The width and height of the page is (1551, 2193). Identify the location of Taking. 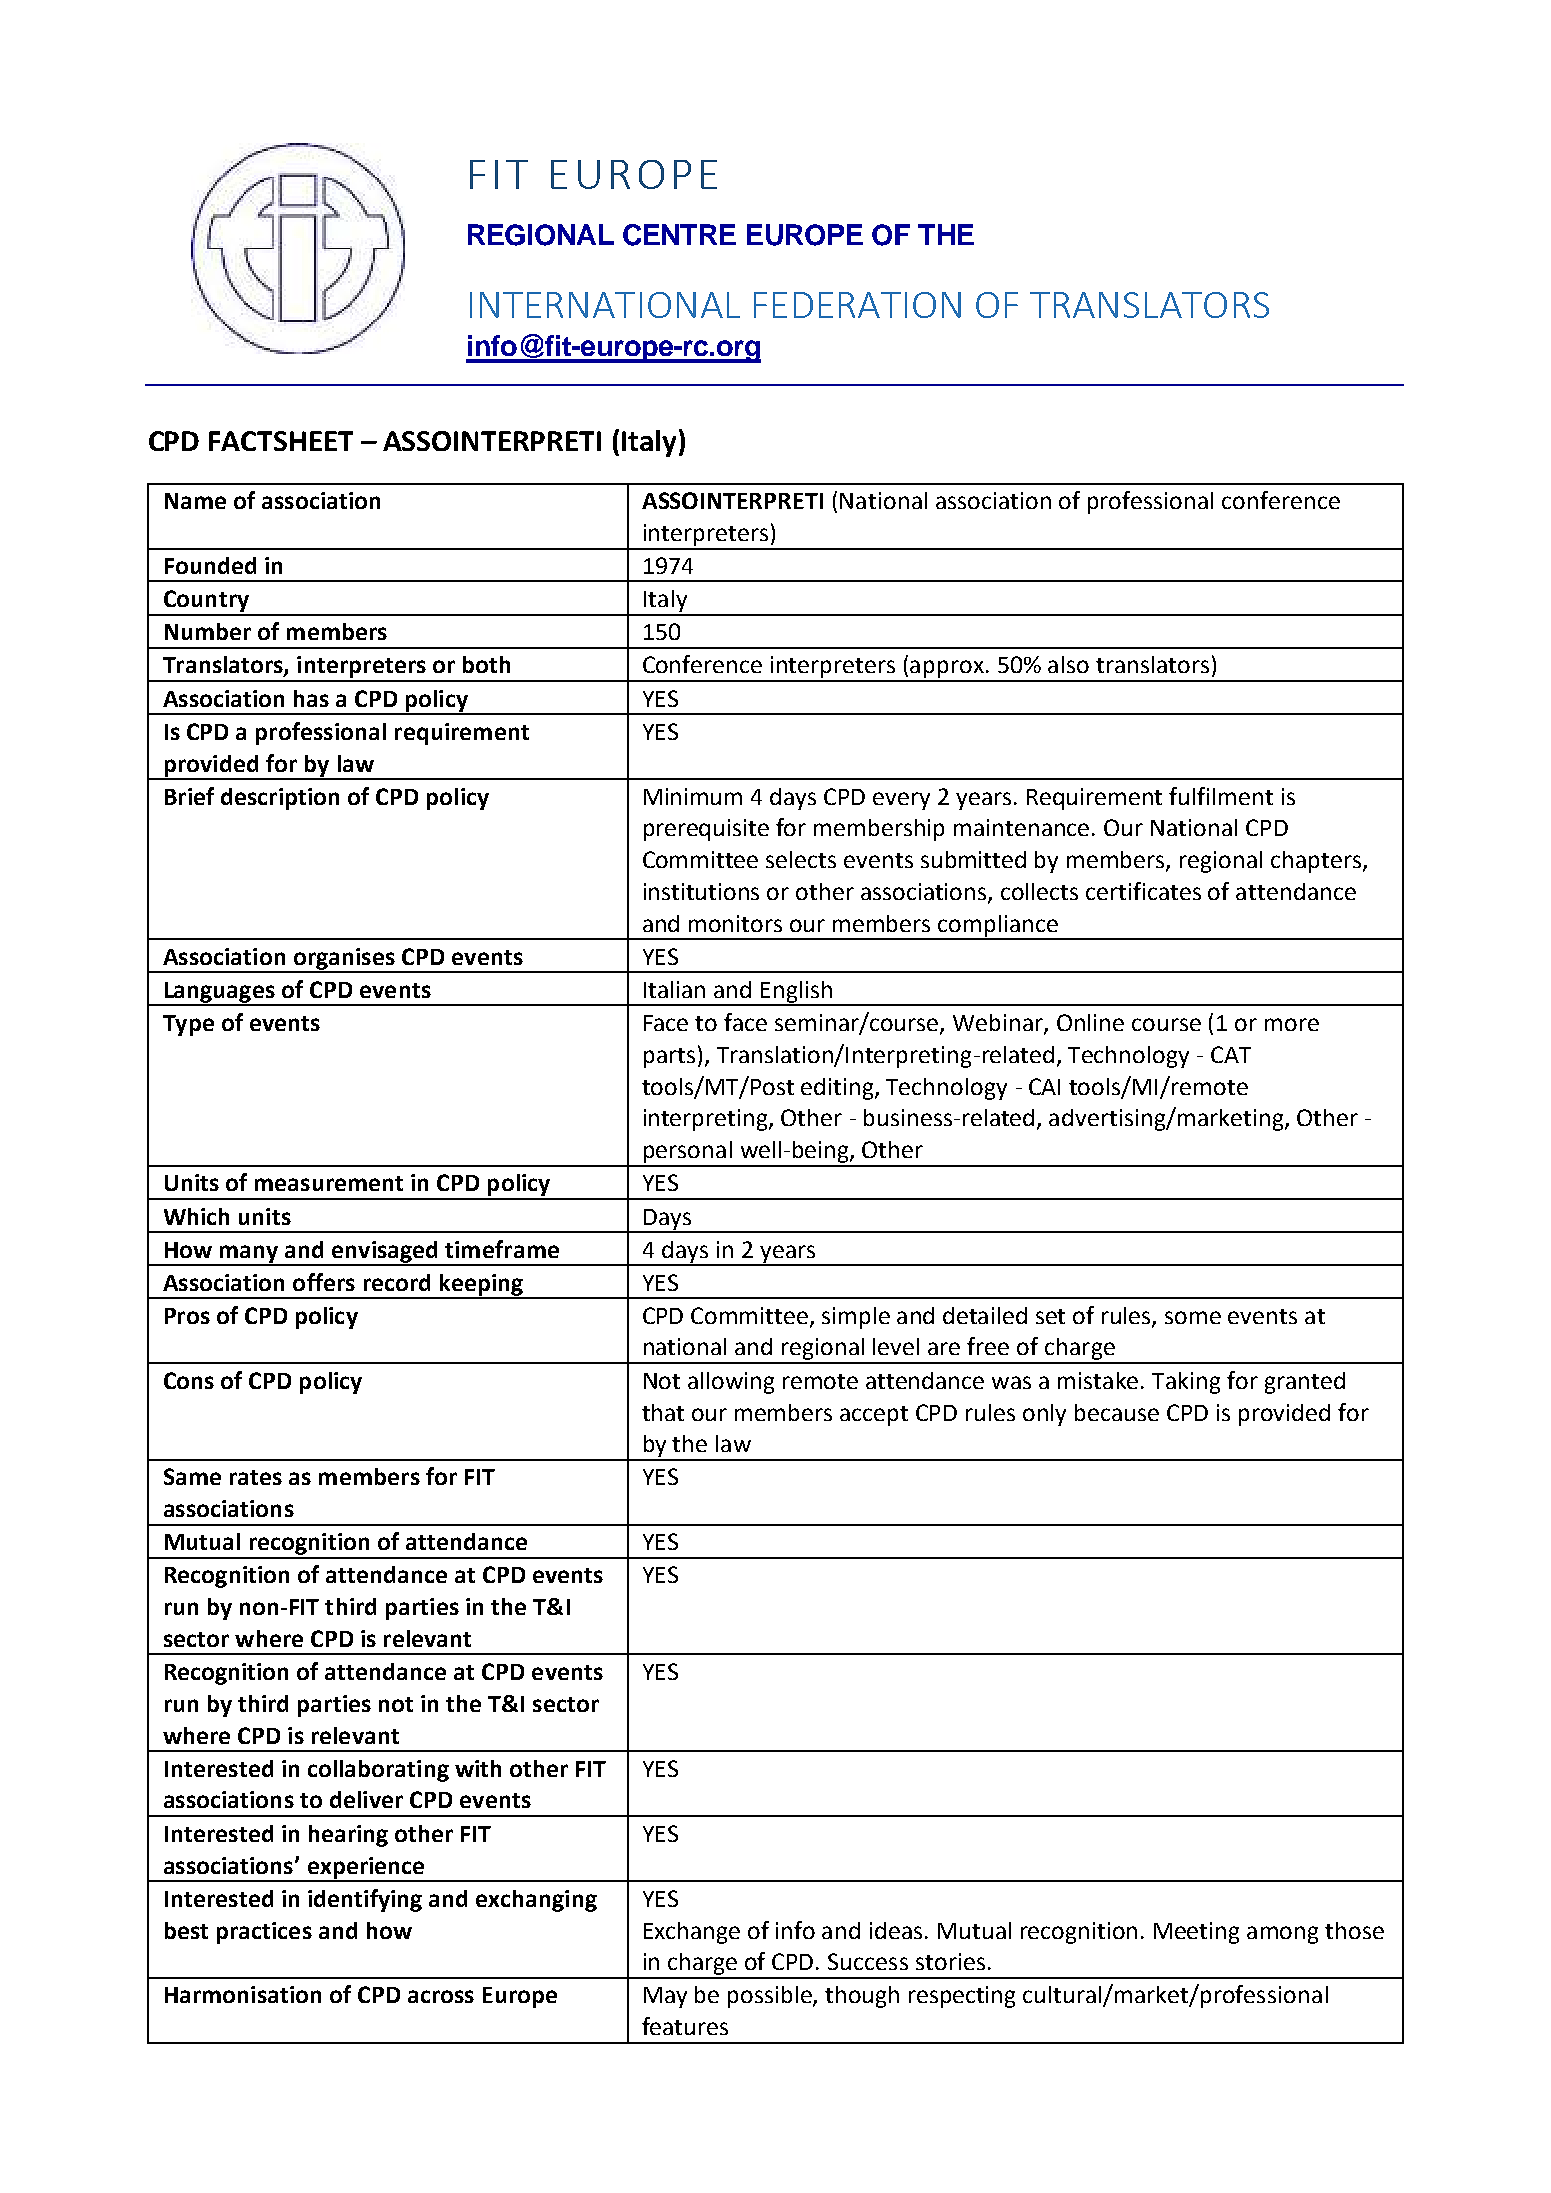
(1186, 1383).
